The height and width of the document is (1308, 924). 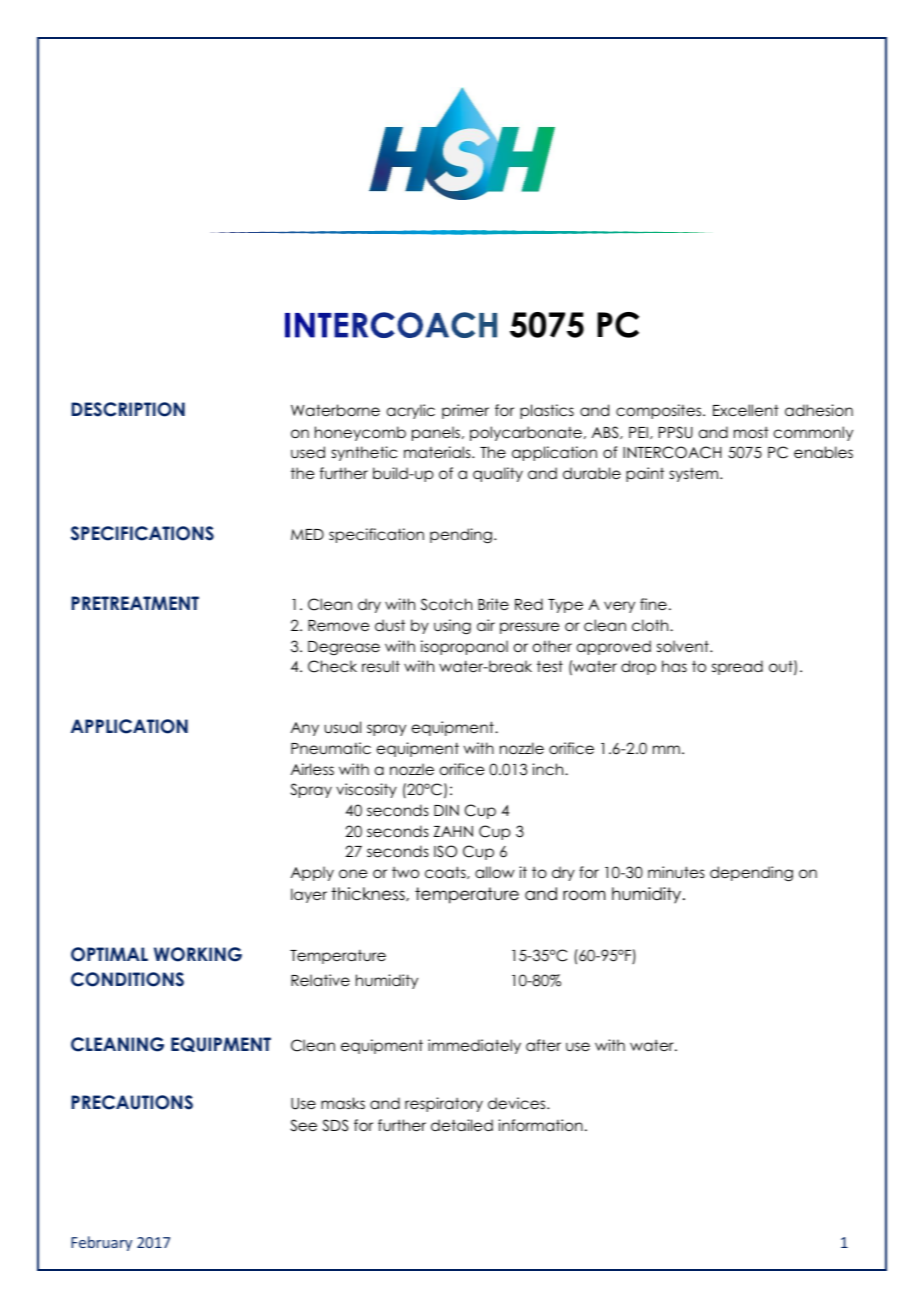 What do you see at coordinates (369, 894) in the document?
I see `thickness` at bounding box center [369, 894].
